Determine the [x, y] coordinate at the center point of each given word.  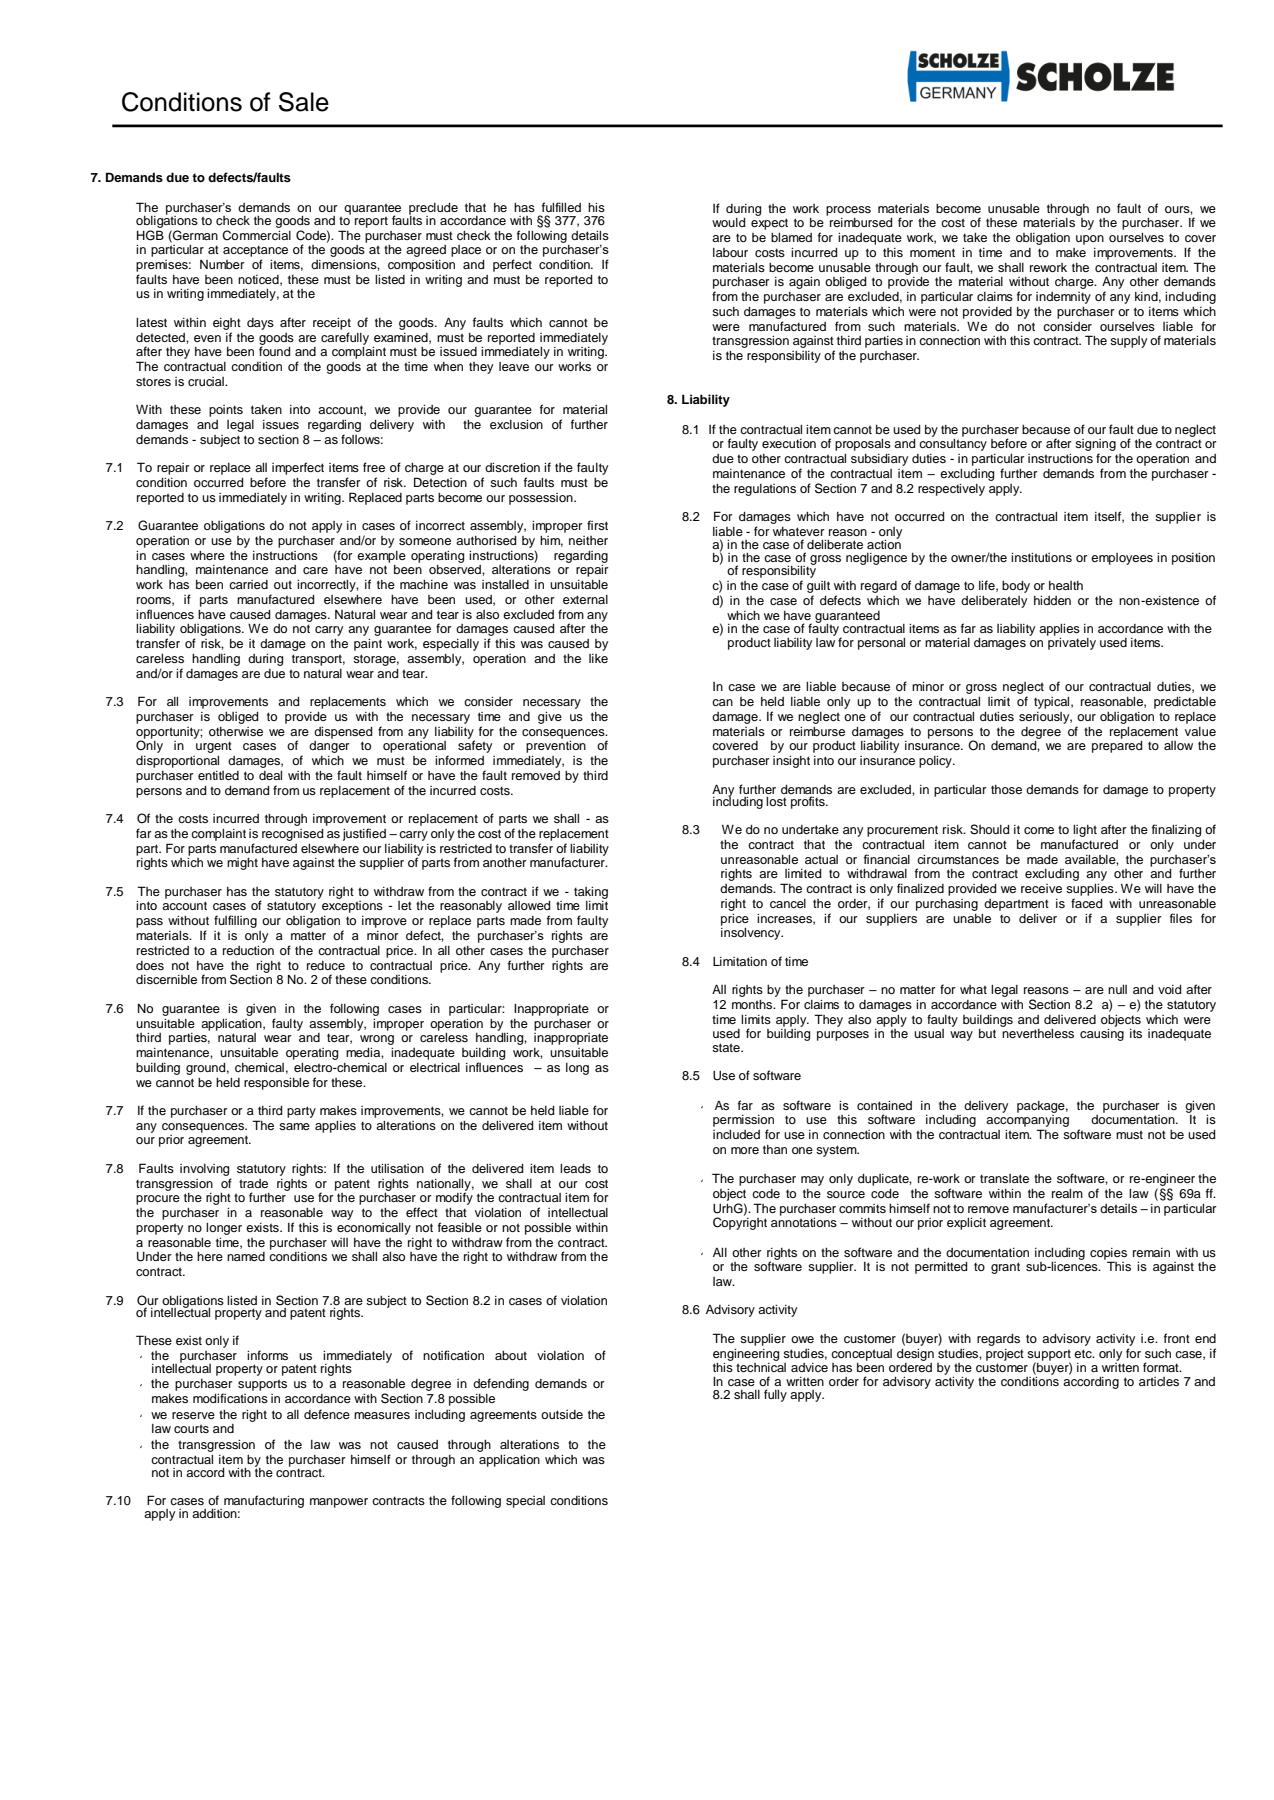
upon [1090, 240]
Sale [304, 102]
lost [776, 801]
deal [270, 775]
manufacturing [264, 1501]
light [1085, 832]
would [729, 222]
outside [562, 1414]
